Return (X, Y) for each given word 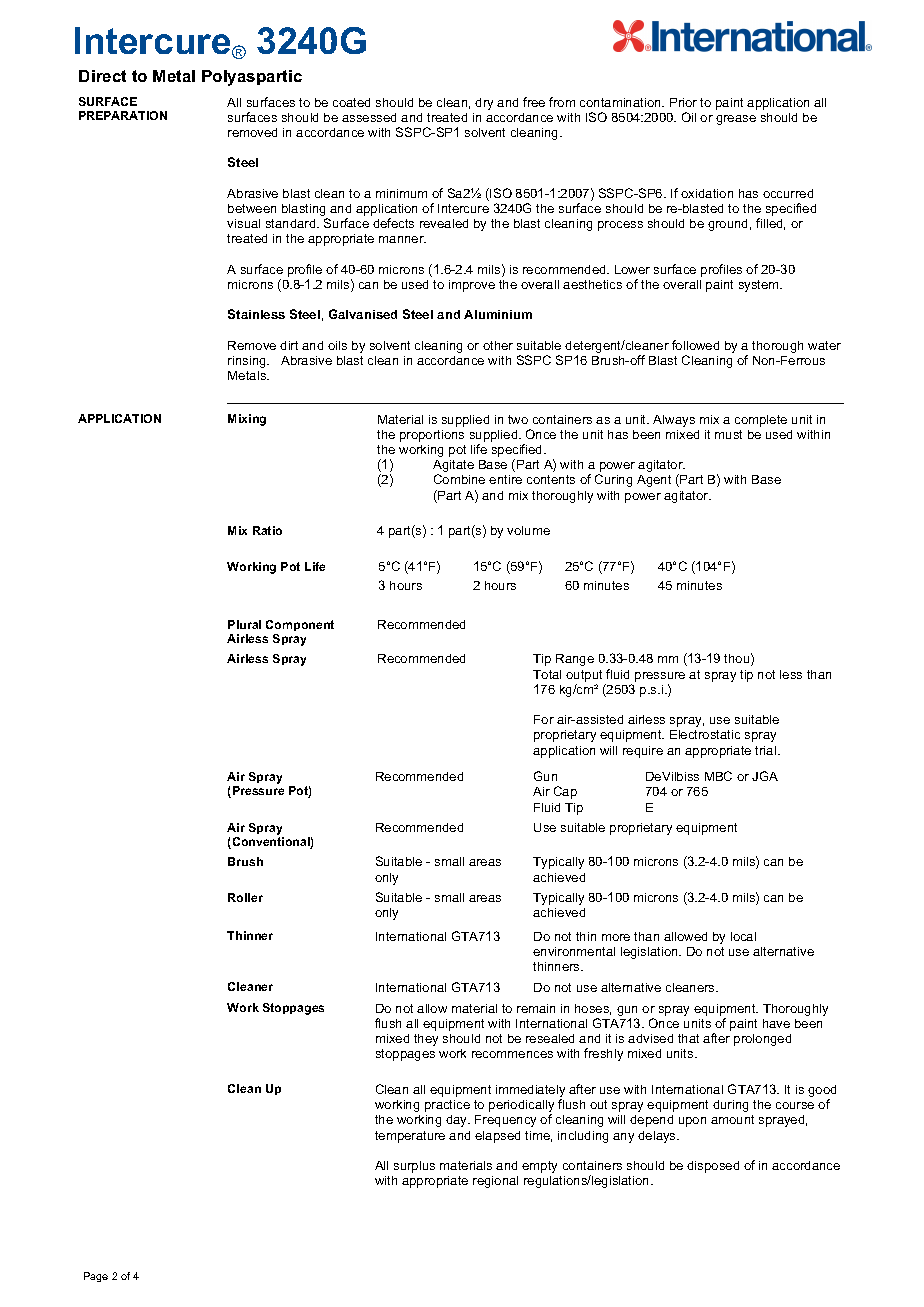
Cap (565, 792)
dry (484, 104)
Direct (102, 76)
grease (736, 120)
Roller (245, 897)
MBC (718, 776)
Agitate (453, 467)
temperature (410, 1137)
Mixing (247, 420)
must (728, 434)
